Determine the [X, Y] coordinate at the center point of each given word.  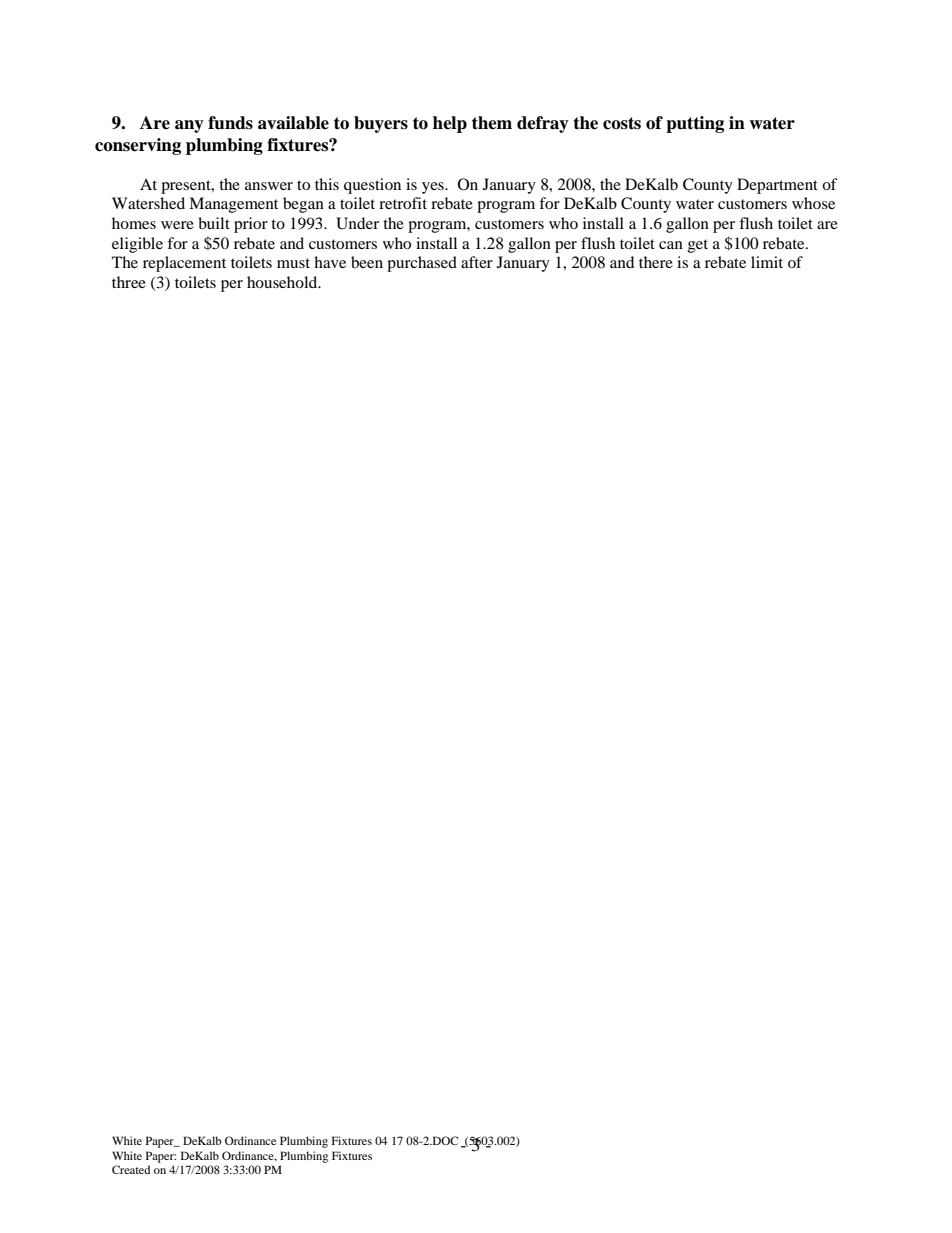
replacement [184, 264]
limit [767, 262]
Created [131, 1169]
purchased [422, 264]
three [129, 282]
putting [695, 124]
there [656, 262]
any [189, 126]
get [698, 246]
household [283, 282]
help [450, 124]
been [367, 262]
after [477, 262]
